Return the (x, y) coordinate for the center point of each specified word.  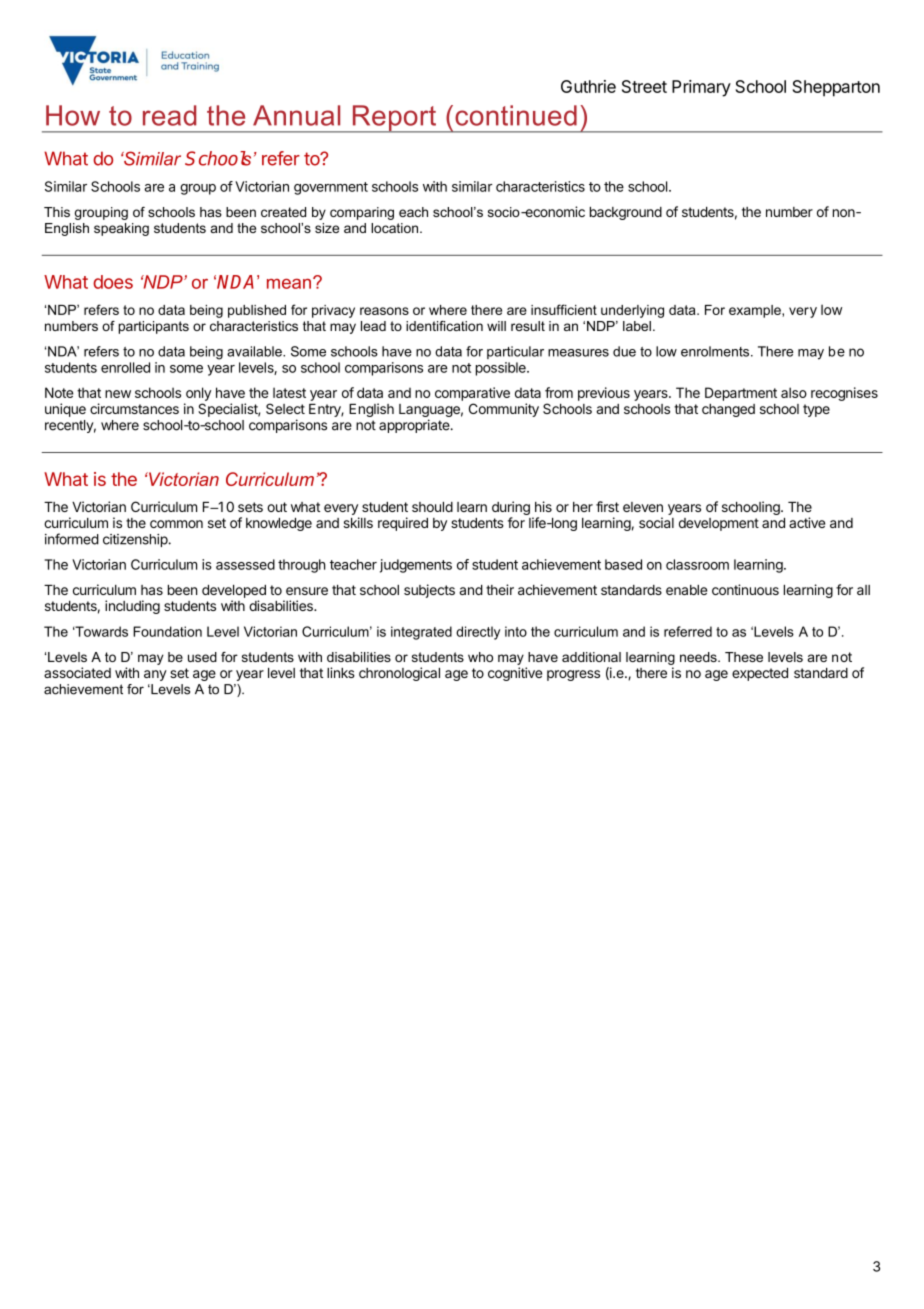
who (480, 657)
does (113, 282)
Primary (701, 88)
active (807, 522)
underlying (632, 311)
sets (250, 507)
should (432, 507)
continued (516, 115)
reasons (384, 311)
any (155, 675)
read (169, 115)
